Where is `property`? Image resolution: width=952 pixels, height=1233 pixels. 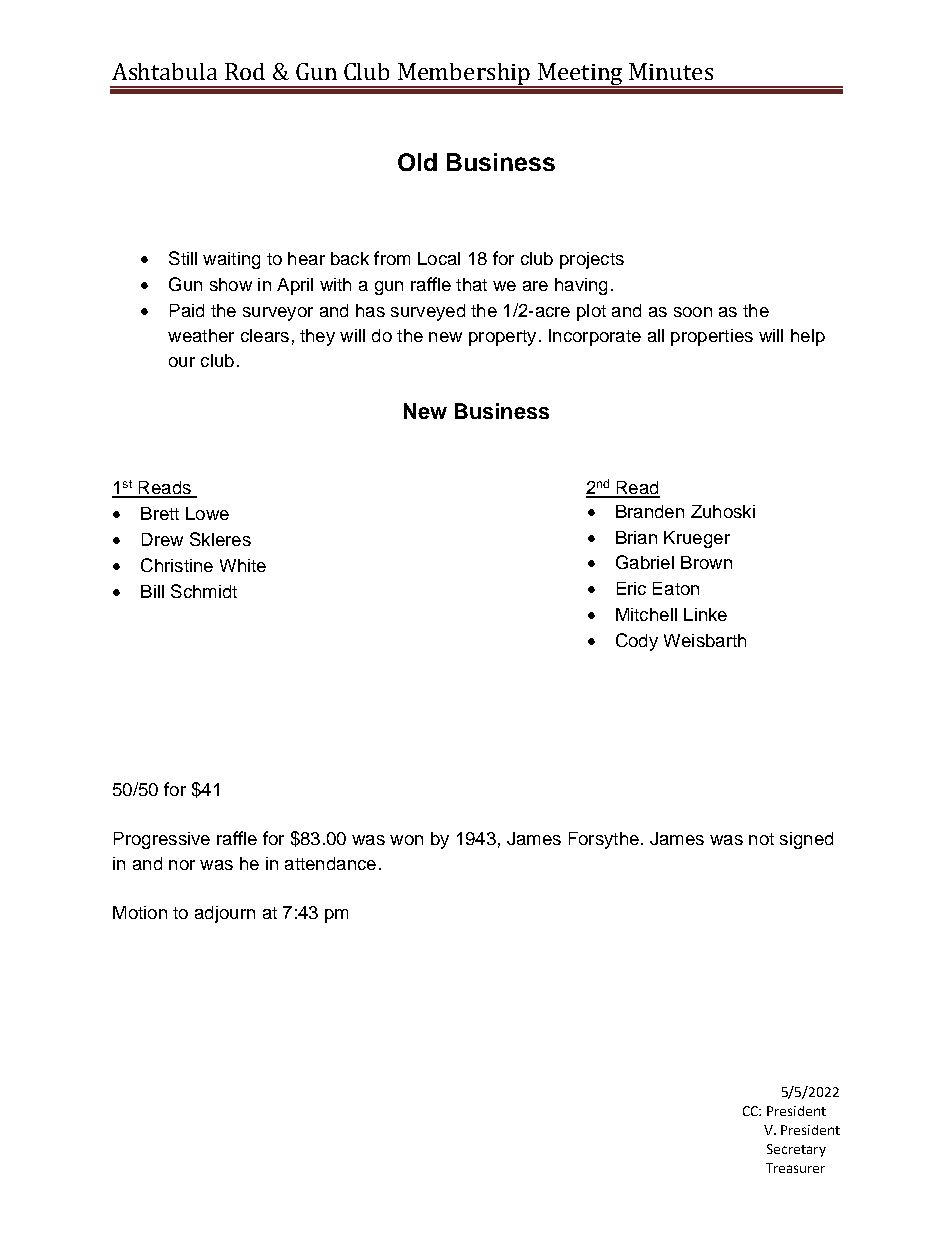
property is located at coordinates (502, 338).
